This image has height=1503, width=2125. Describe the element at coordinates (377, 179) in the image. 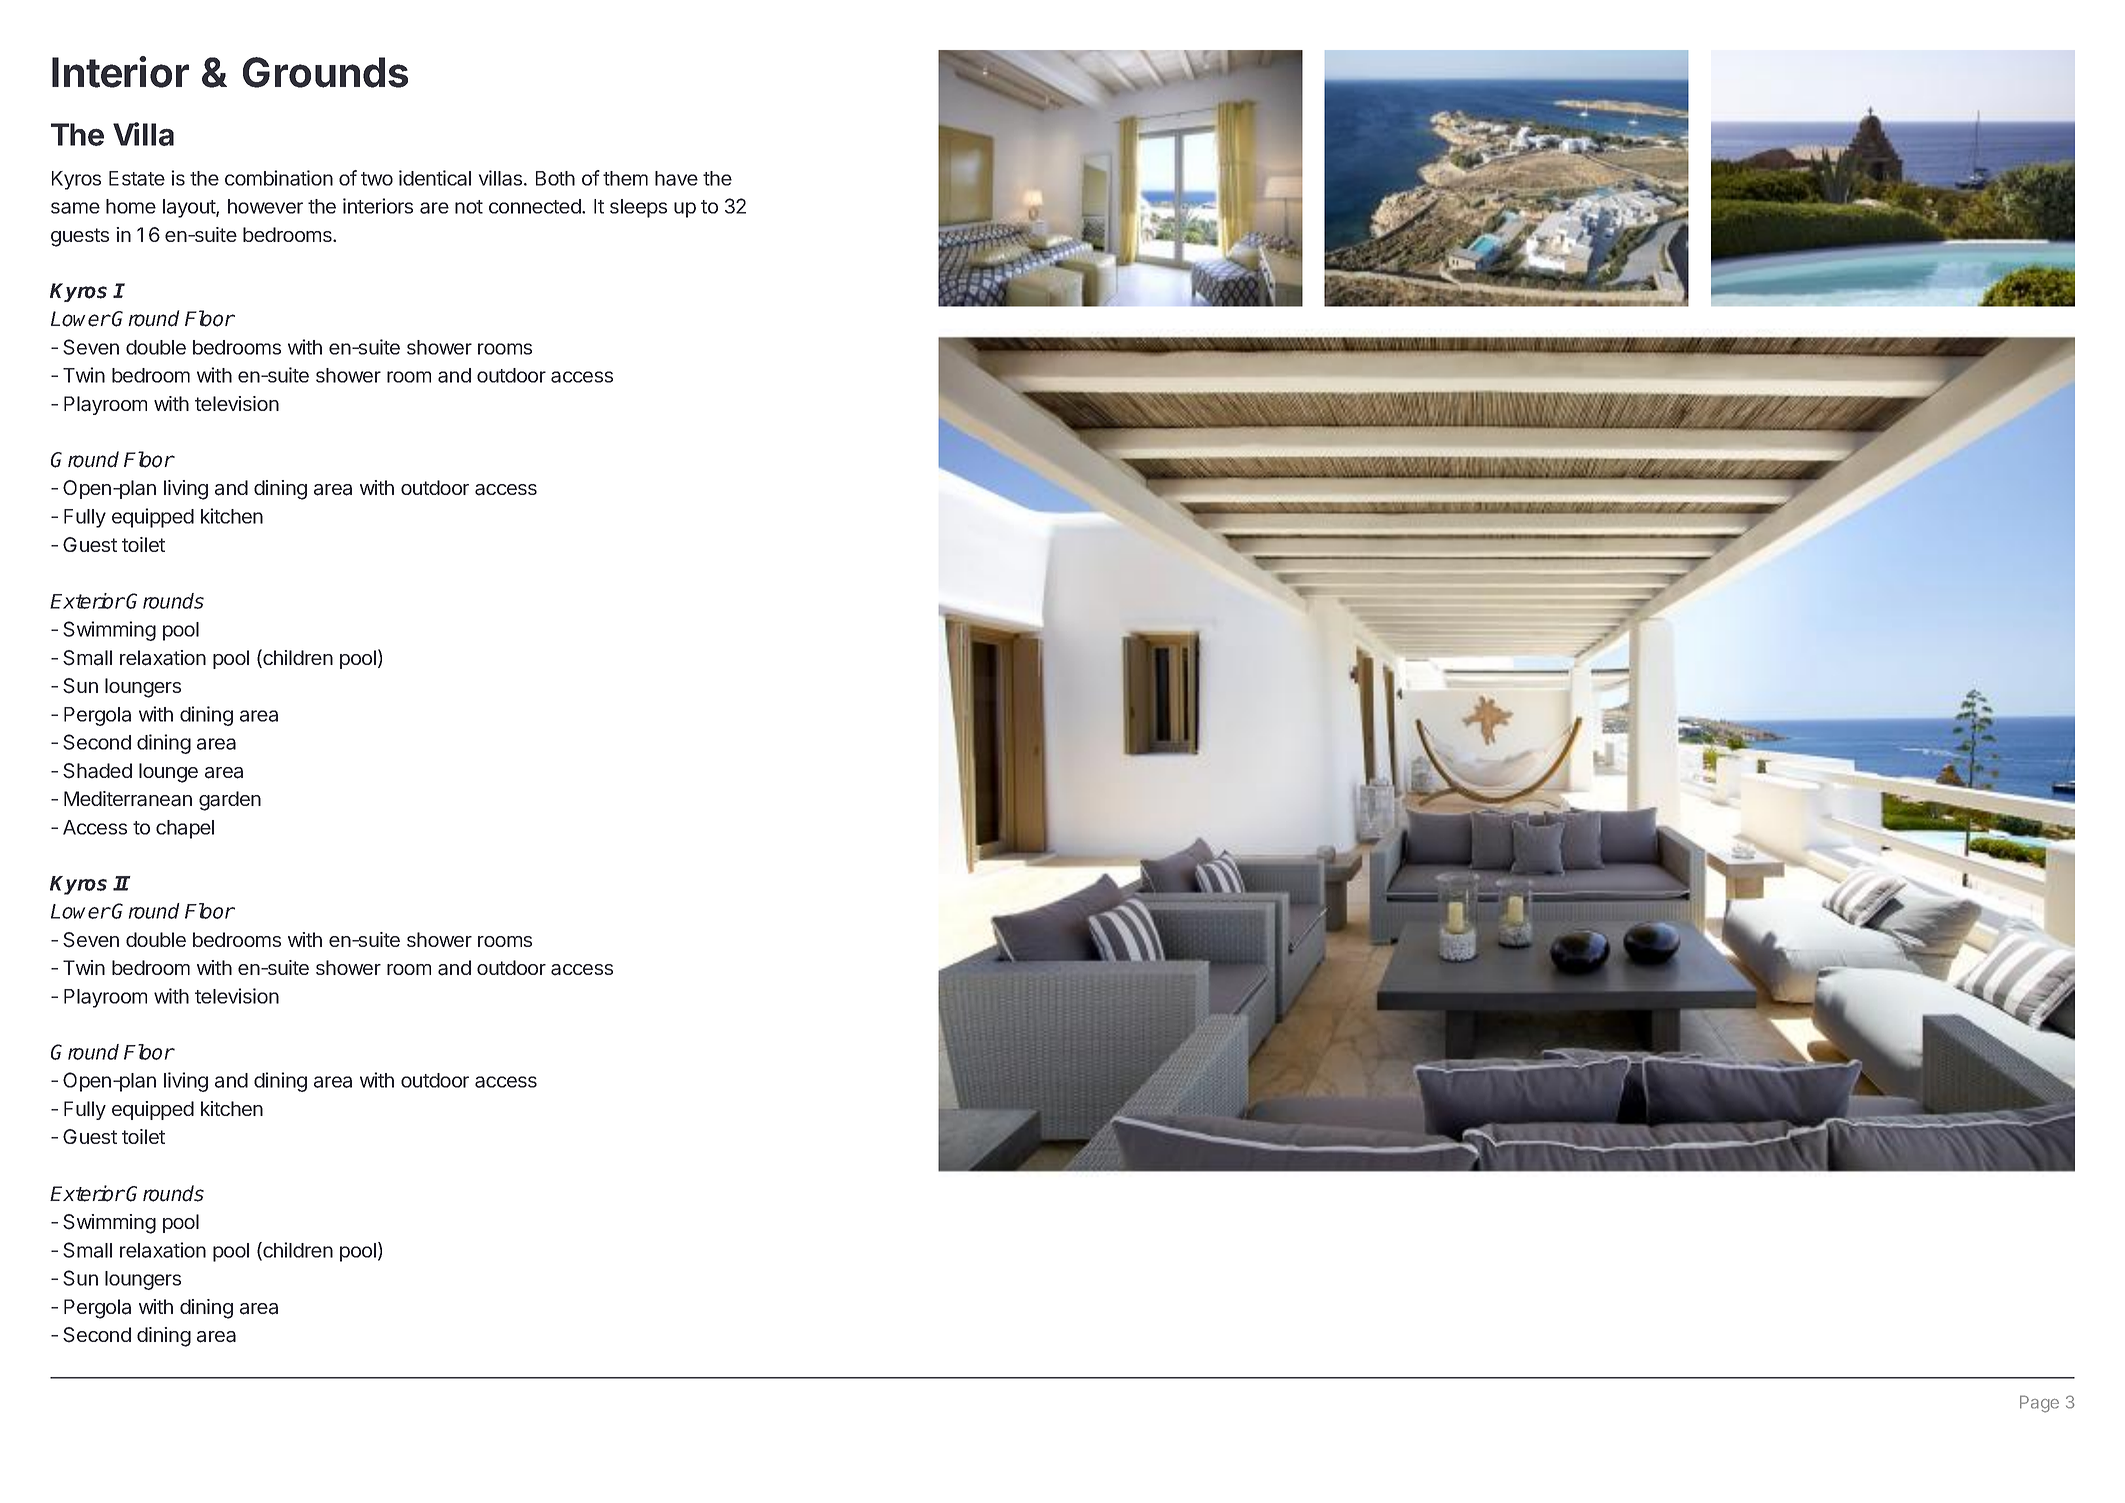

I see `two` at that location.
